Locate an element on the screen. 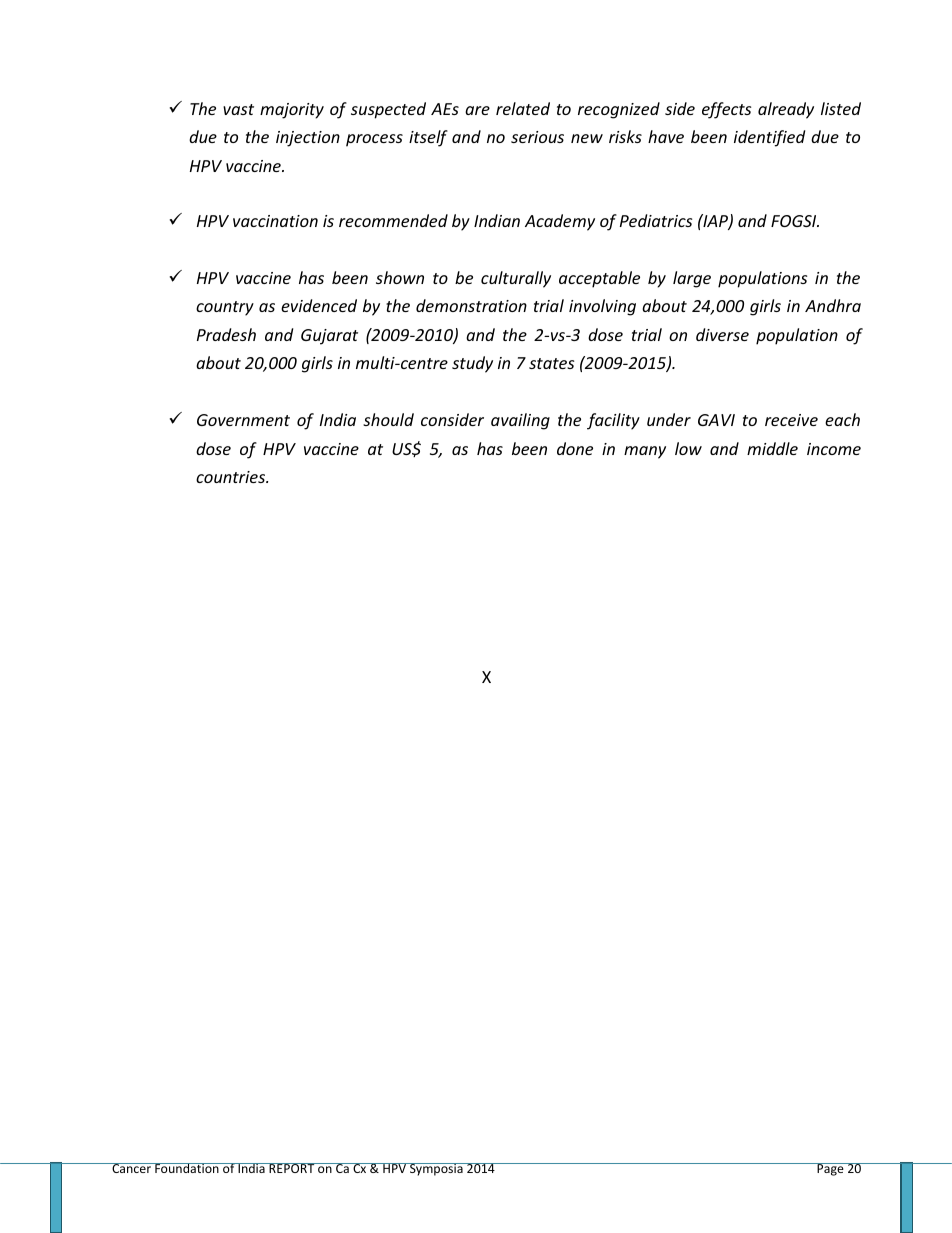 The width and height of the screenshot is (952, 1233). are is located at coordinates (477, 110).
